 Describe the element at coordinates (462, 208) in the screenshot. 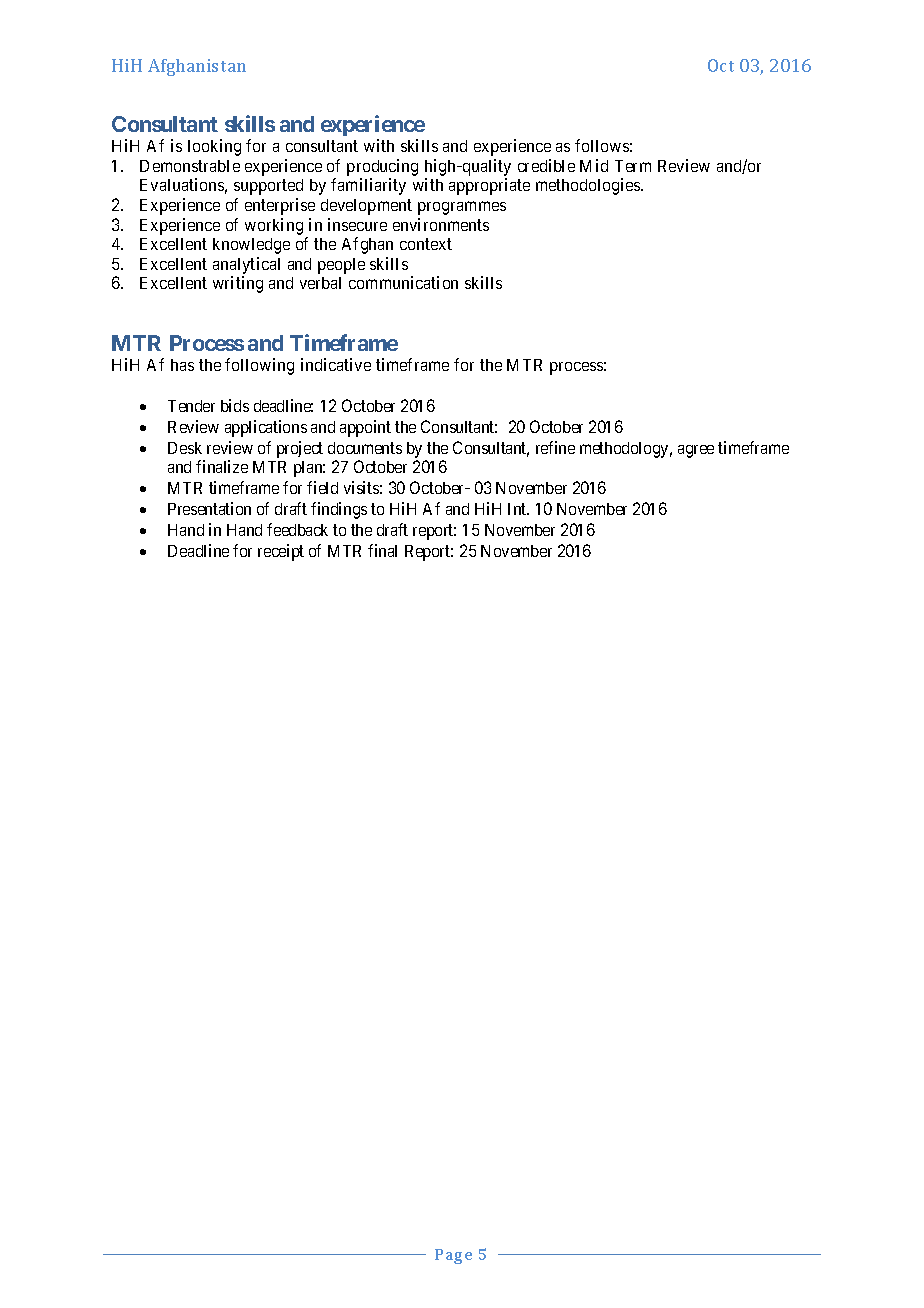

I see `programmes` at that location.
